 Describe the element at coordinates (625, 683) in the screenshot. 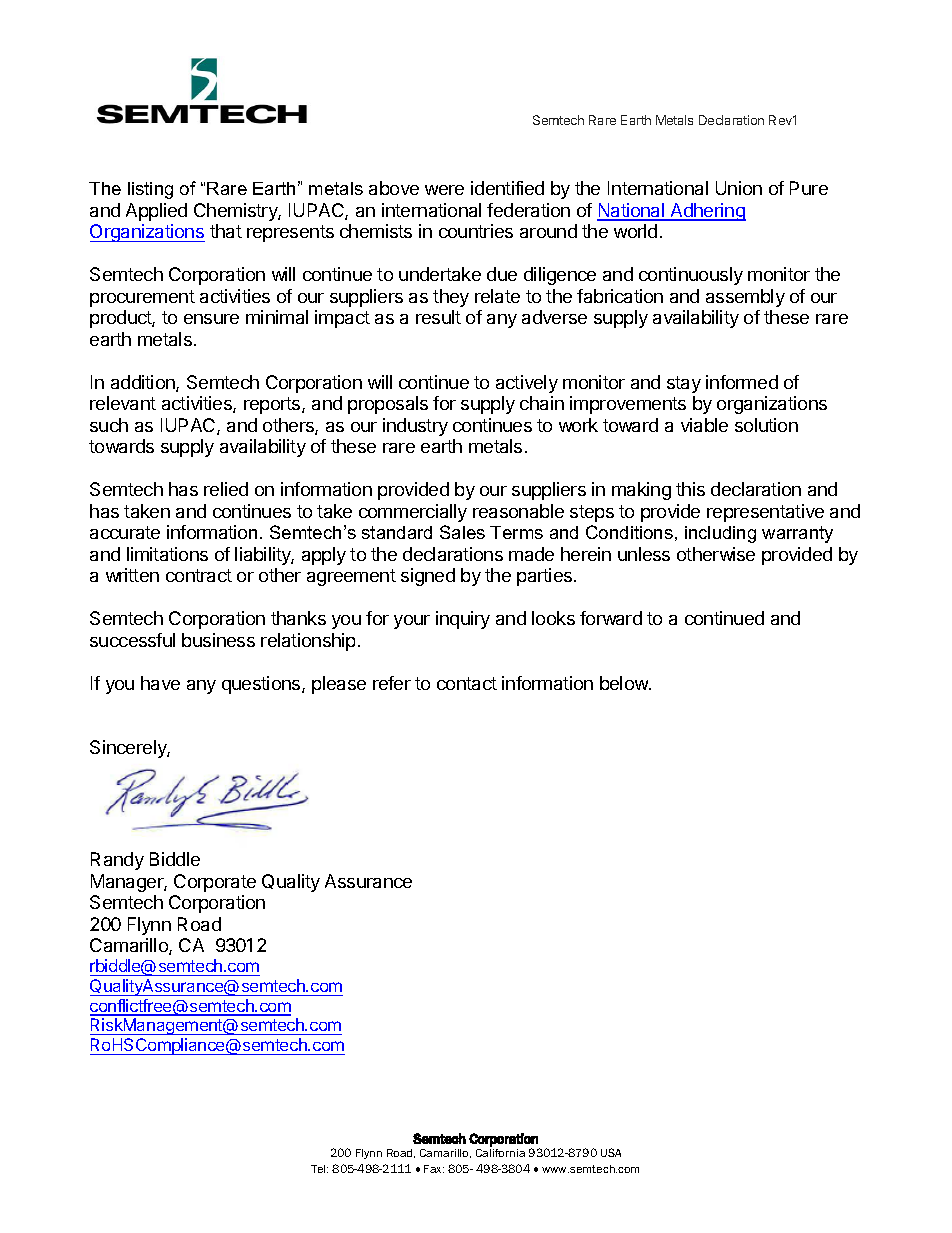

I see `below` at that location.
